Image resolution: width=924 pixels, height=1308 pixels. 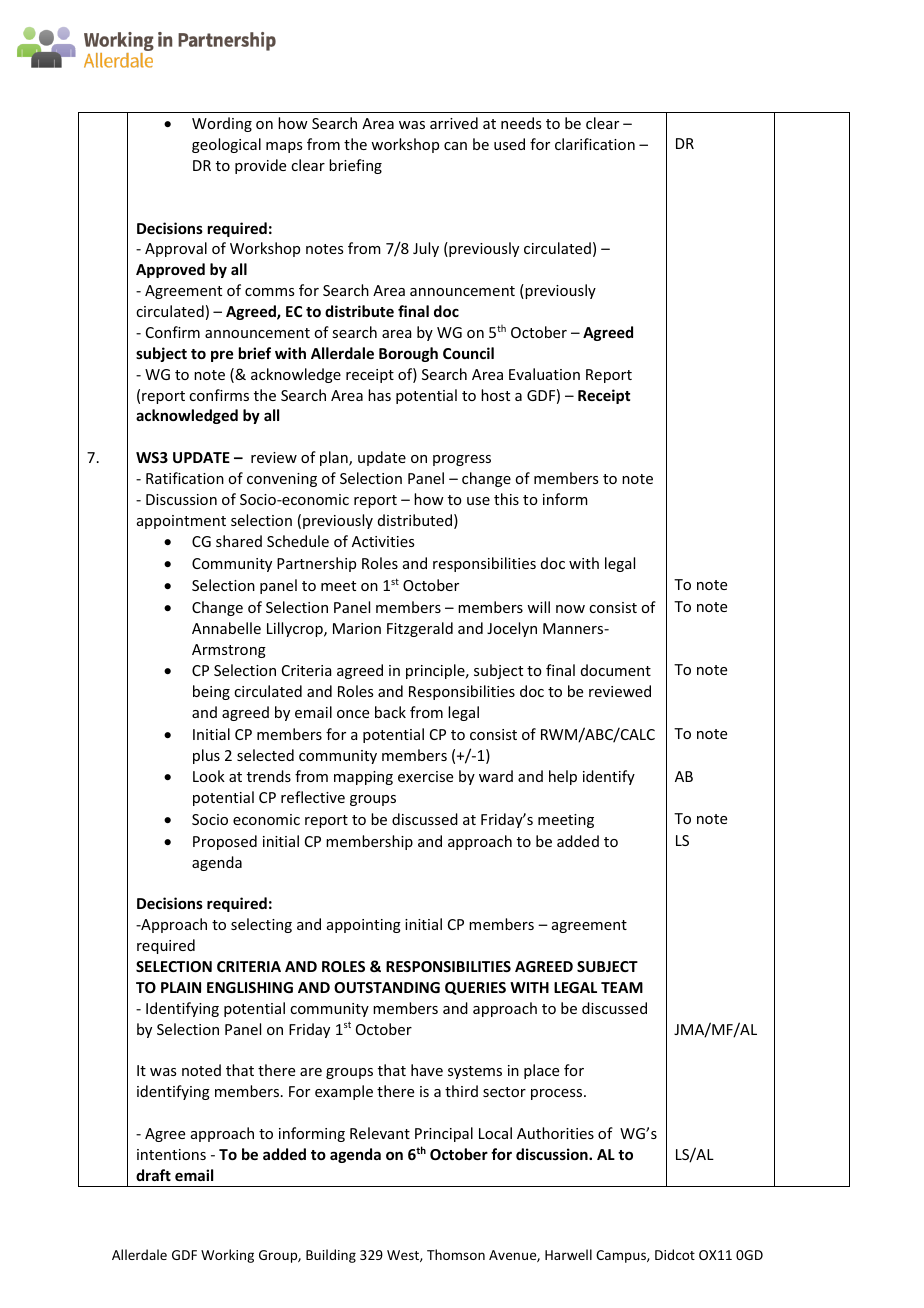 I want to click on can, so click(x=455, y=146).
